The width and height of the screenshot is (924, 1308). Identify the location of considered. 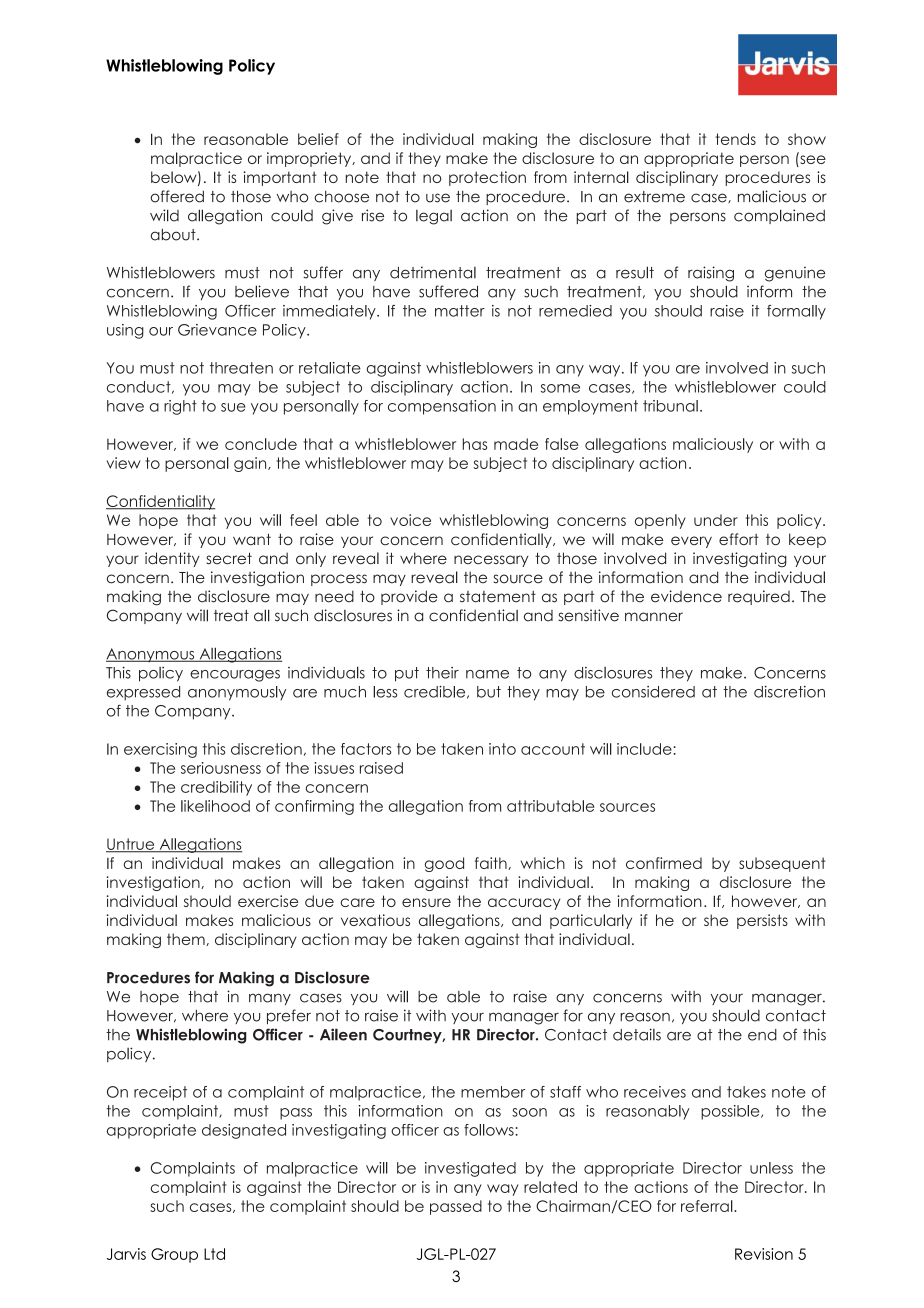
(653, 692).
